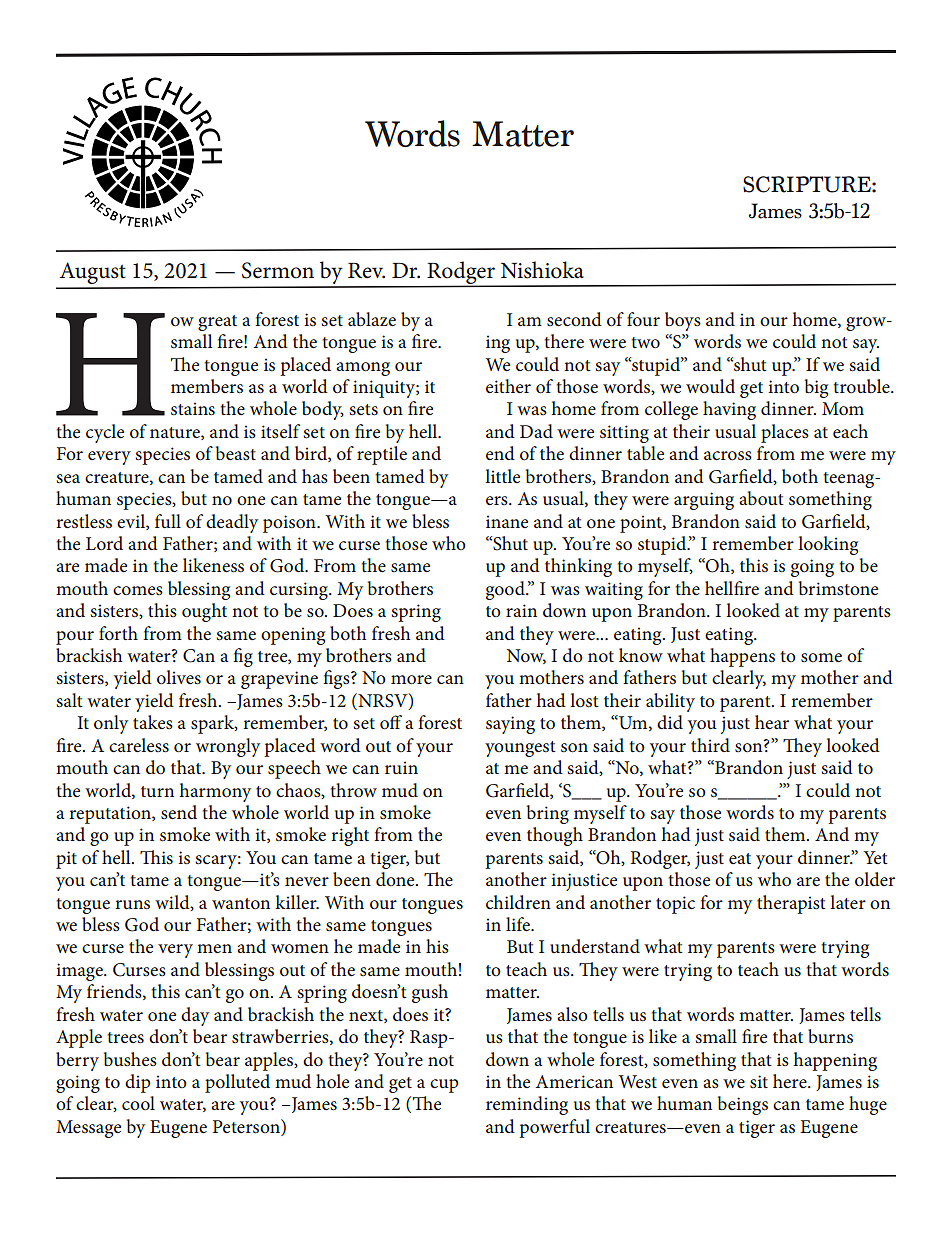  What do you see at coordinates (502, 476) in the screenshot?
I see `little` at bounding box center [502, 476].
